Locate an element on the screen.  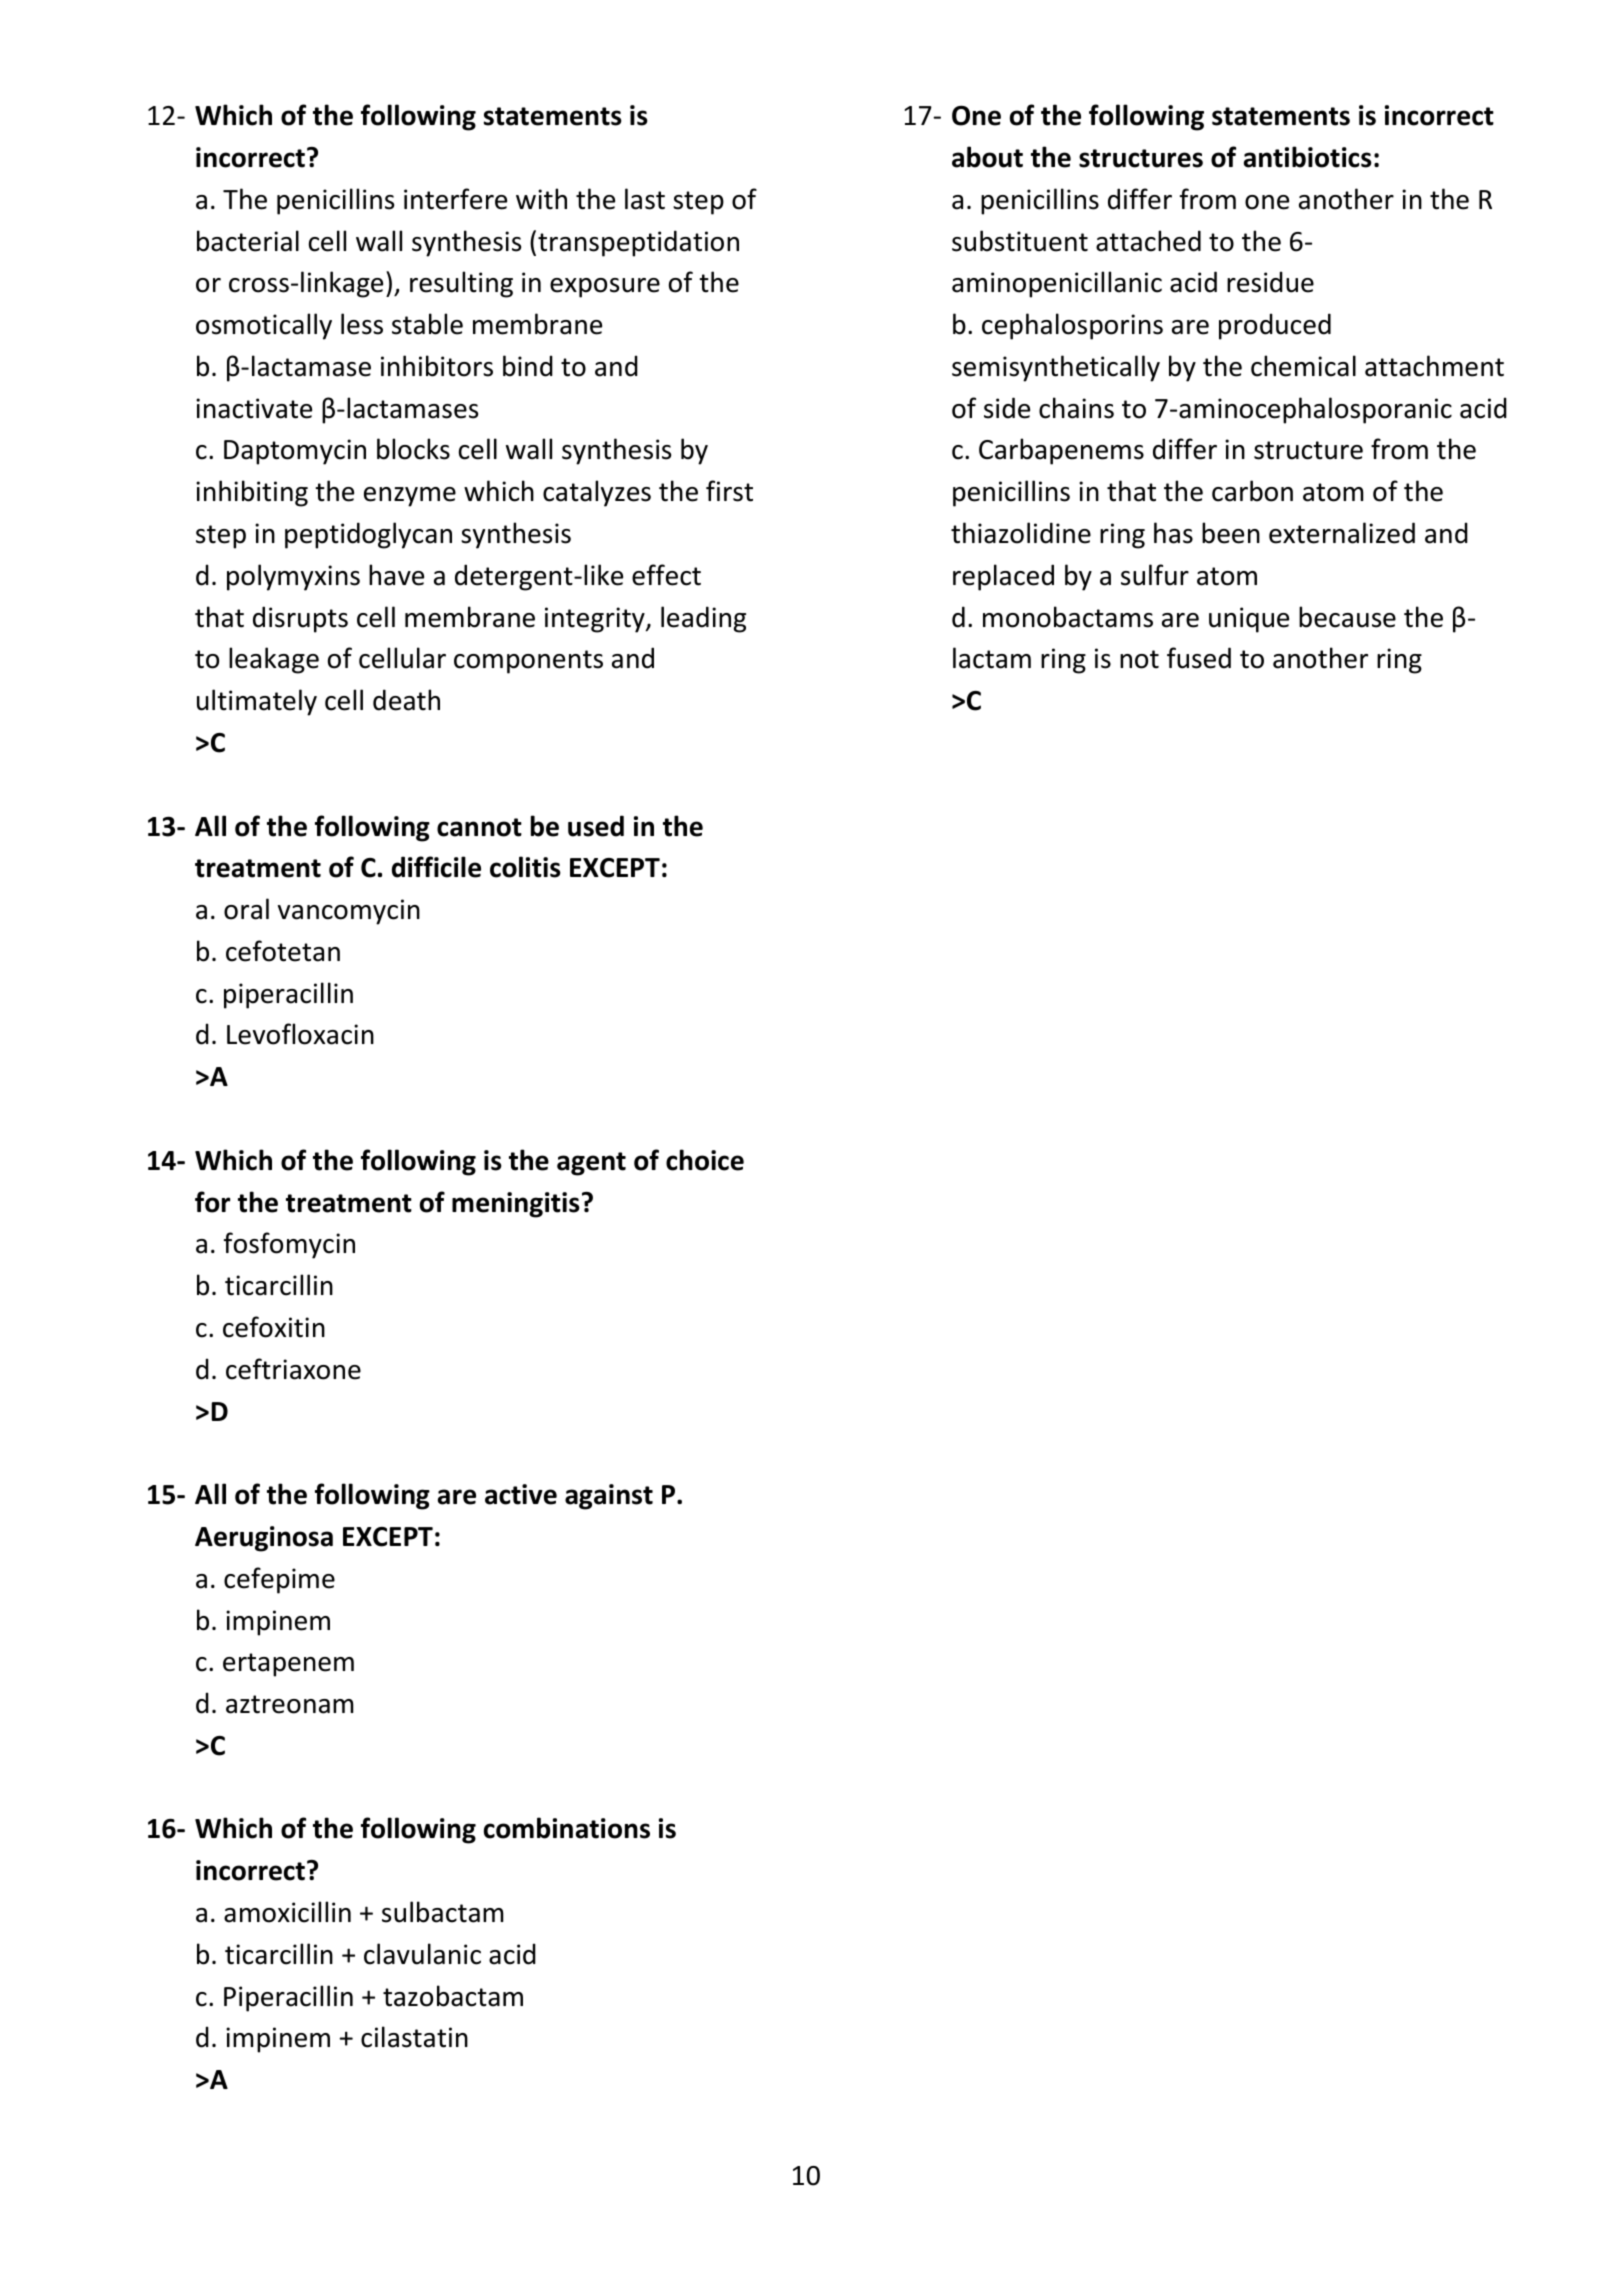
unique is located at coordinates (1249, 620).
